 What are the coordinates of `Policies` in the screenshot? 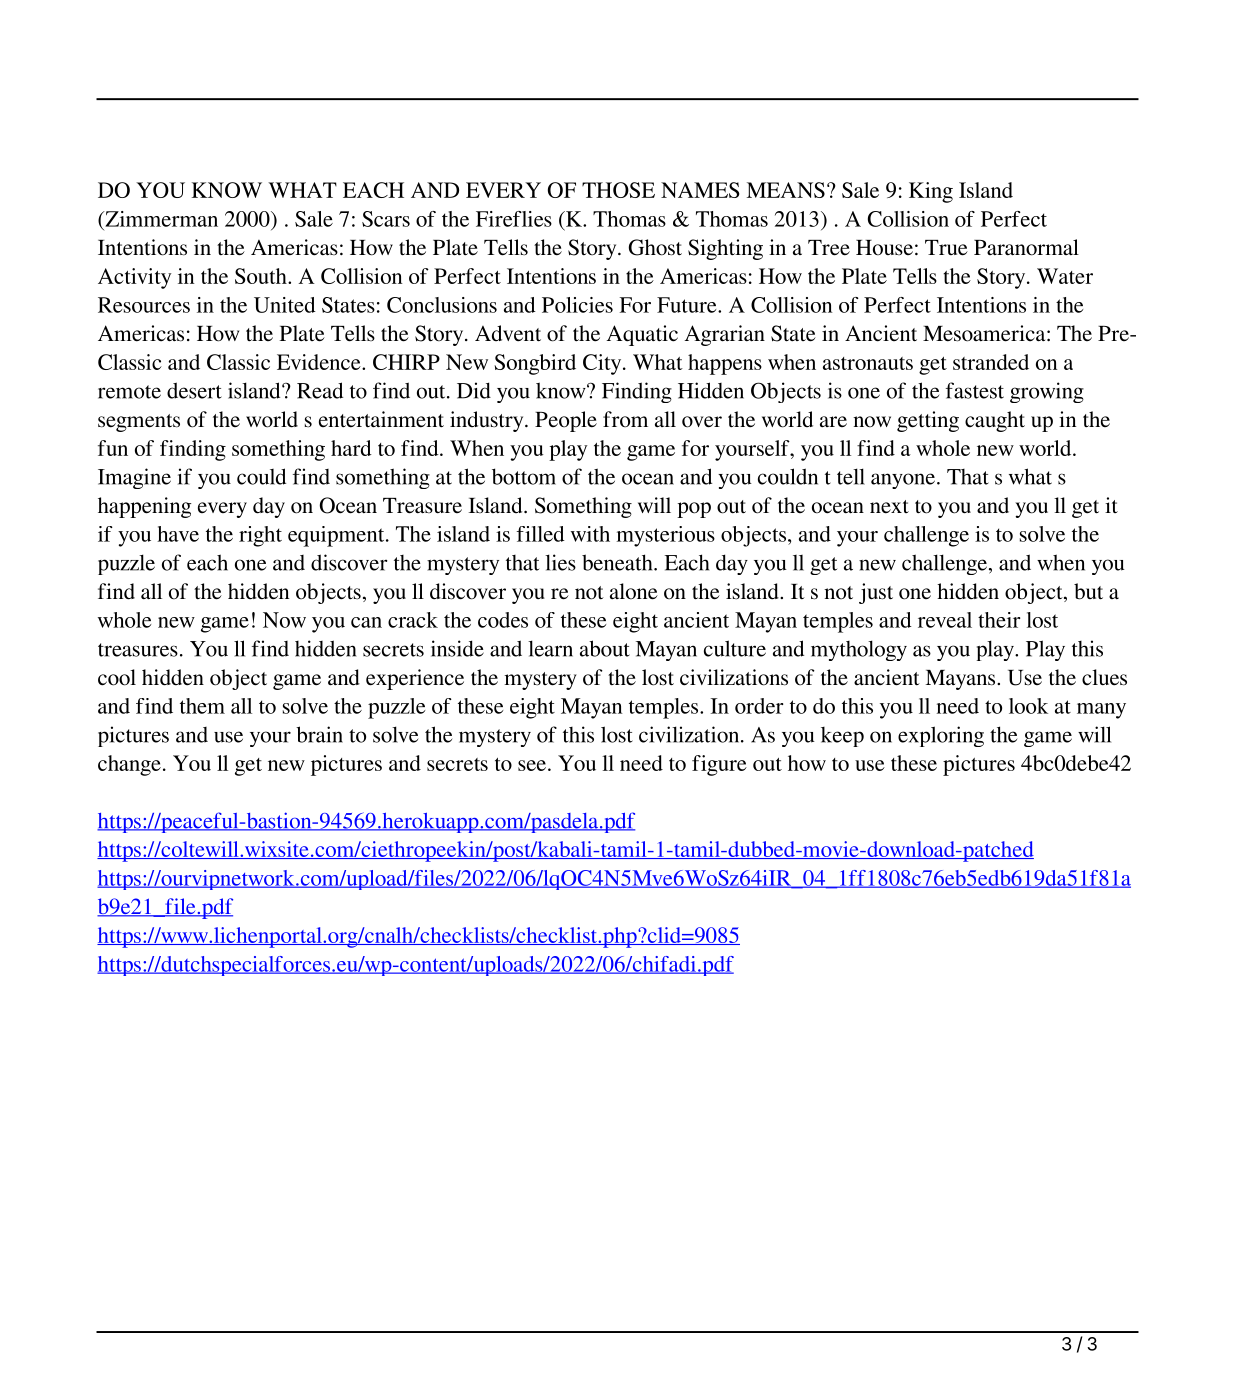 It's located at (577, 305).
